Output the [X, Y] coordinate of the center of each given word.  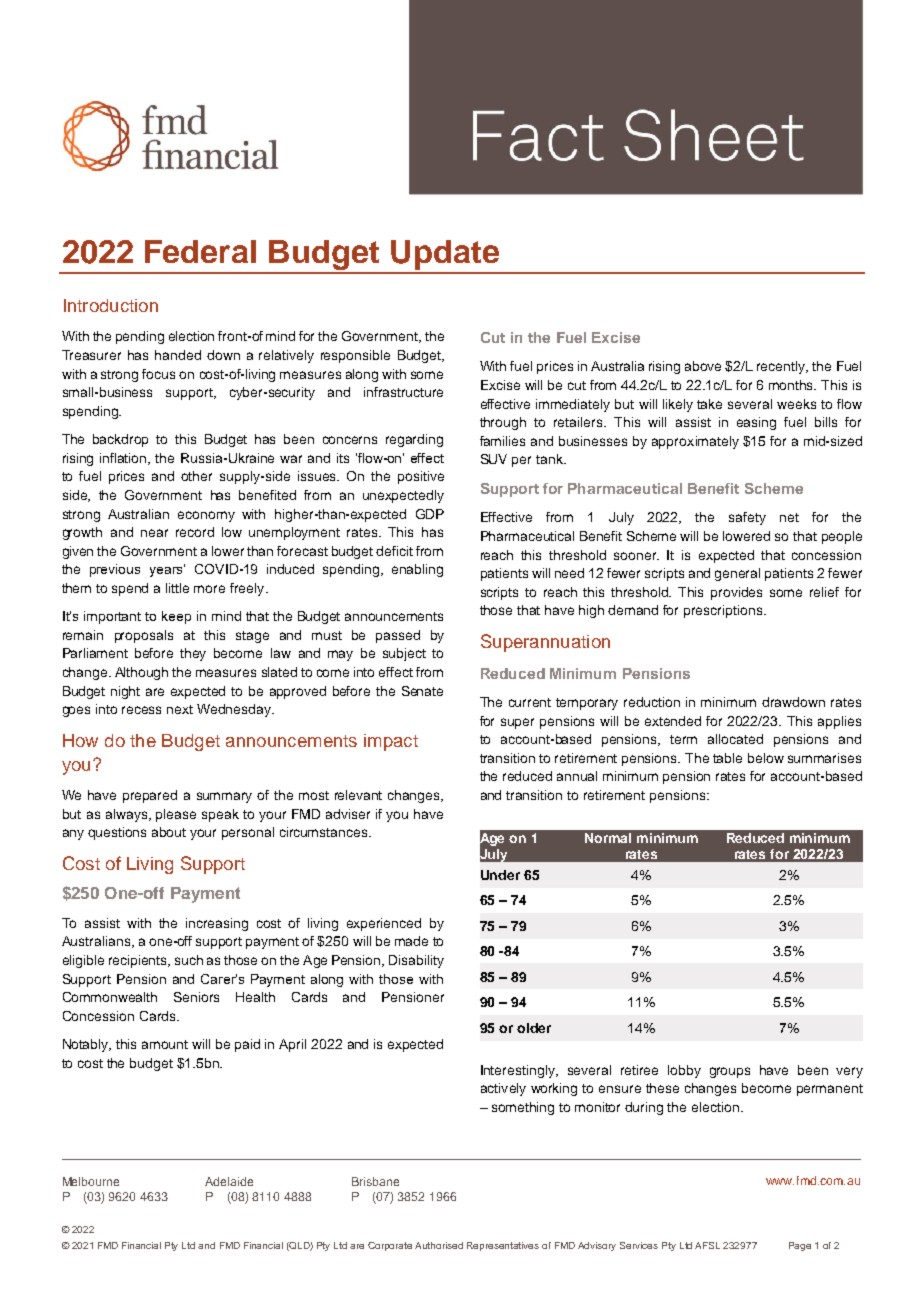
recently [782, 367]
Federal [200, 251]
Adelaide [229, 1181]
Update [445, 256]
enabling [417, 570]
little [177, 588]
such [189, 960]
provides [736, 593]
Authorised [439, 1245]
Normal [608, 838]
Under [500, 875]
